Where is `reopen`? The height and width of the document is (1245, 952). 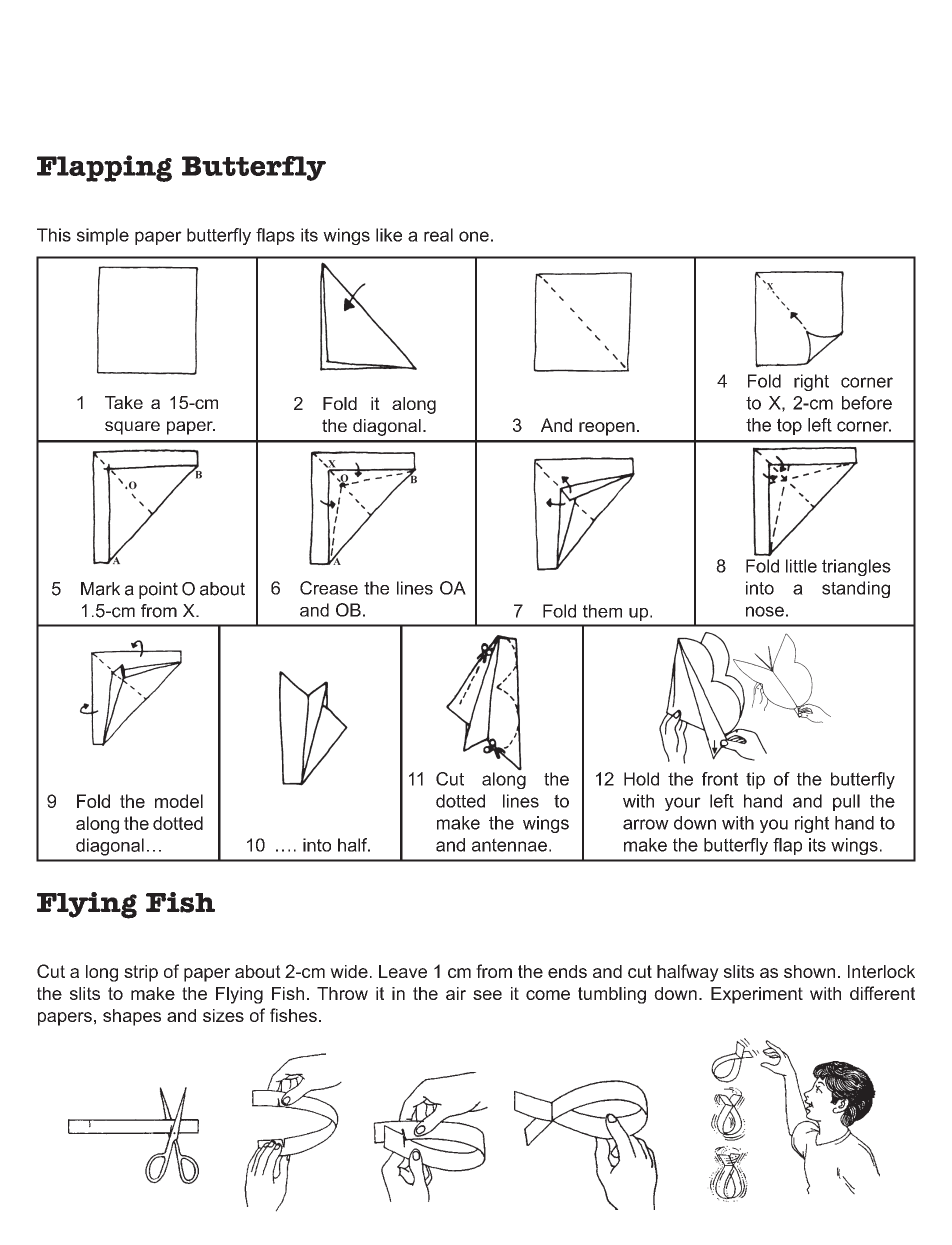
reopen is located at coordinates (607, 429).
